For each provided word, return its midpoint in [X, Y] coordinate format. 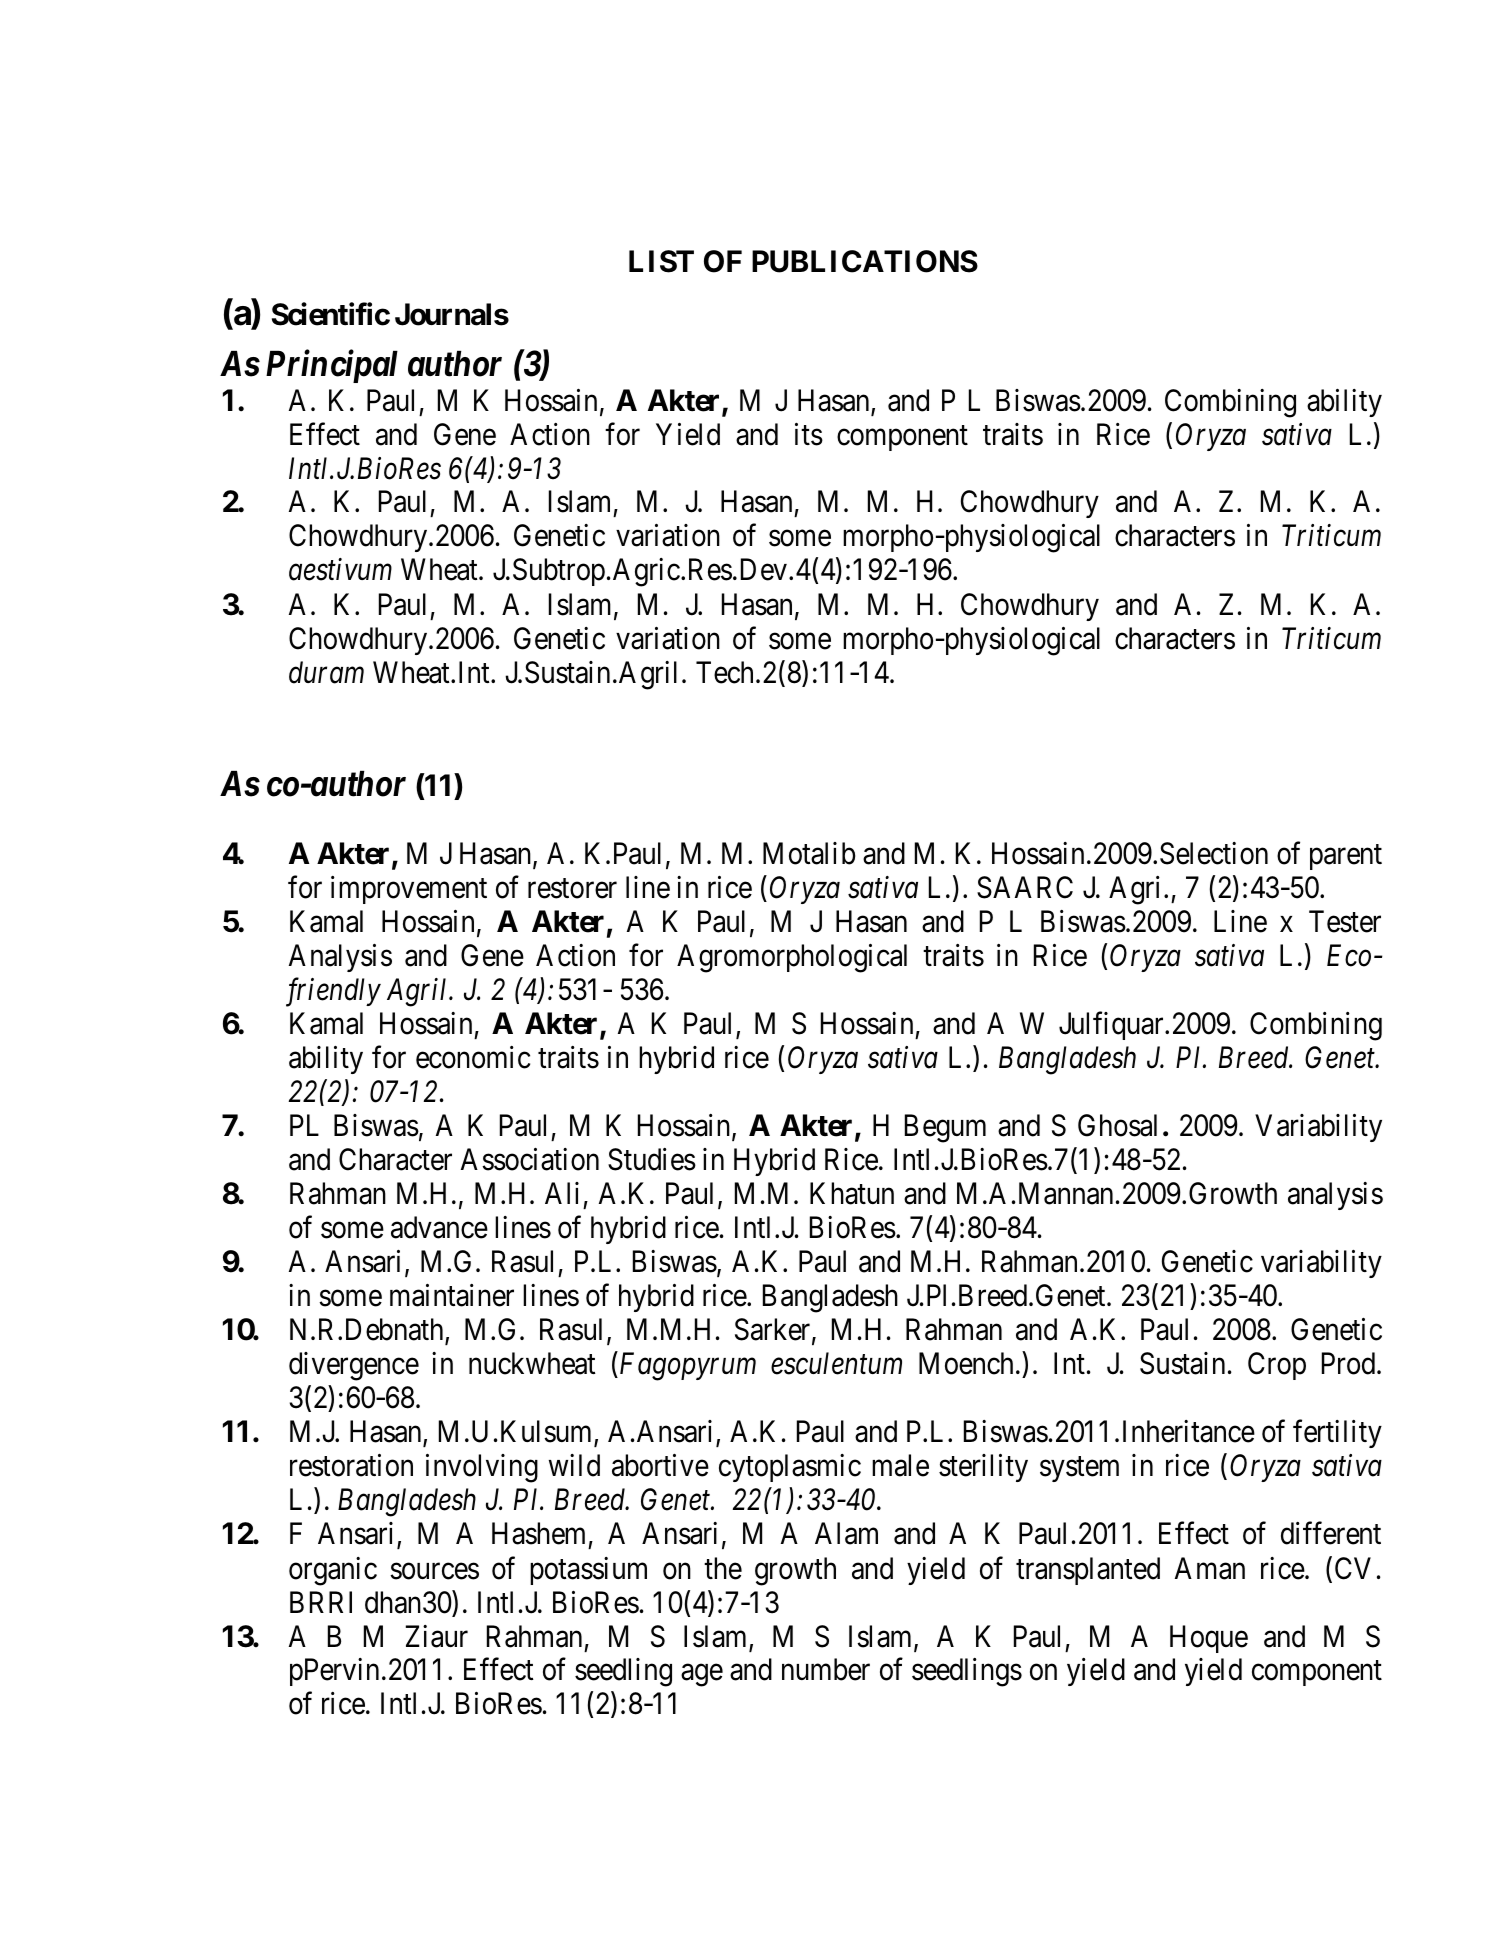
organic [333, 1571]
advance [439, 1227]
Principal [332, 366]
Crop [1277, 1366]
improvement [409, 890]
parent [1346, 857]
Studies [652, 1159]
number [826, 1669]
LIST [661, 261]
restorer [572, 889]
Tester [1345, 922]
